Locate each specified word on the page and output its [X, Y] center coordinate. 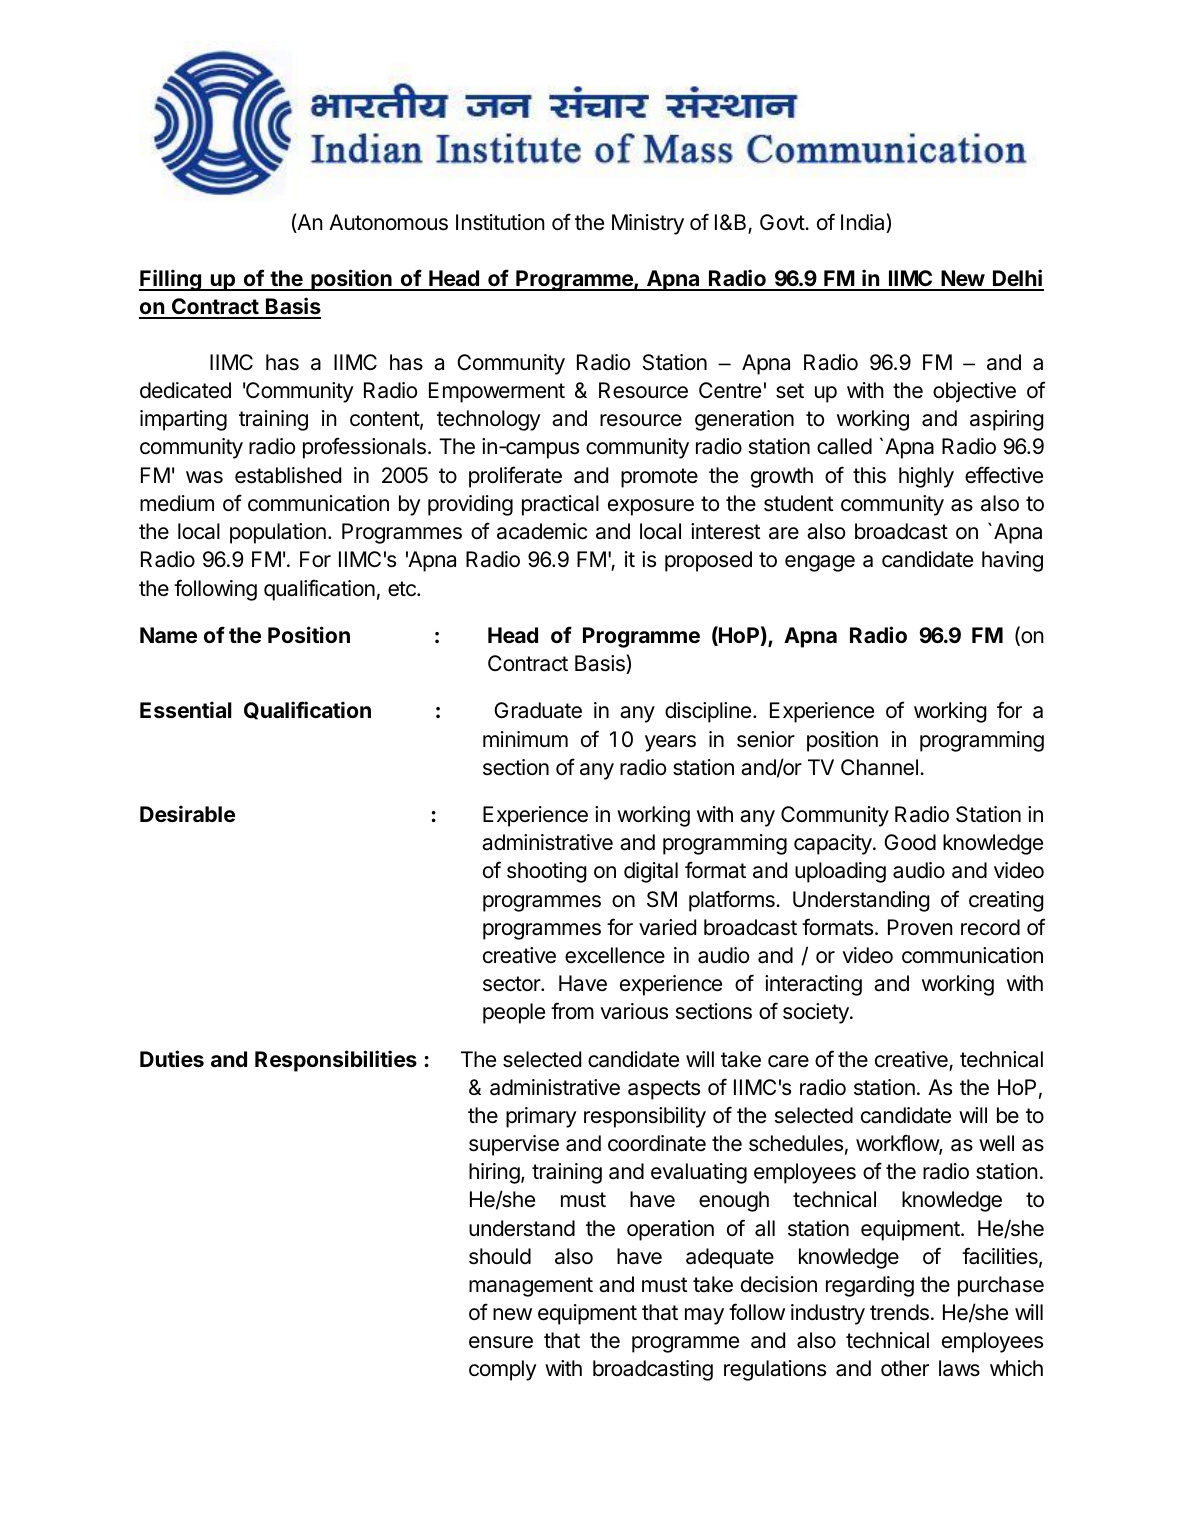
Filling [171, 280]
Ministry [648, 224]
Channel [879, 767]
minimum [525, 739]
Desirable [187, 813]
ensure [501, 1342]
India [864, 223]
